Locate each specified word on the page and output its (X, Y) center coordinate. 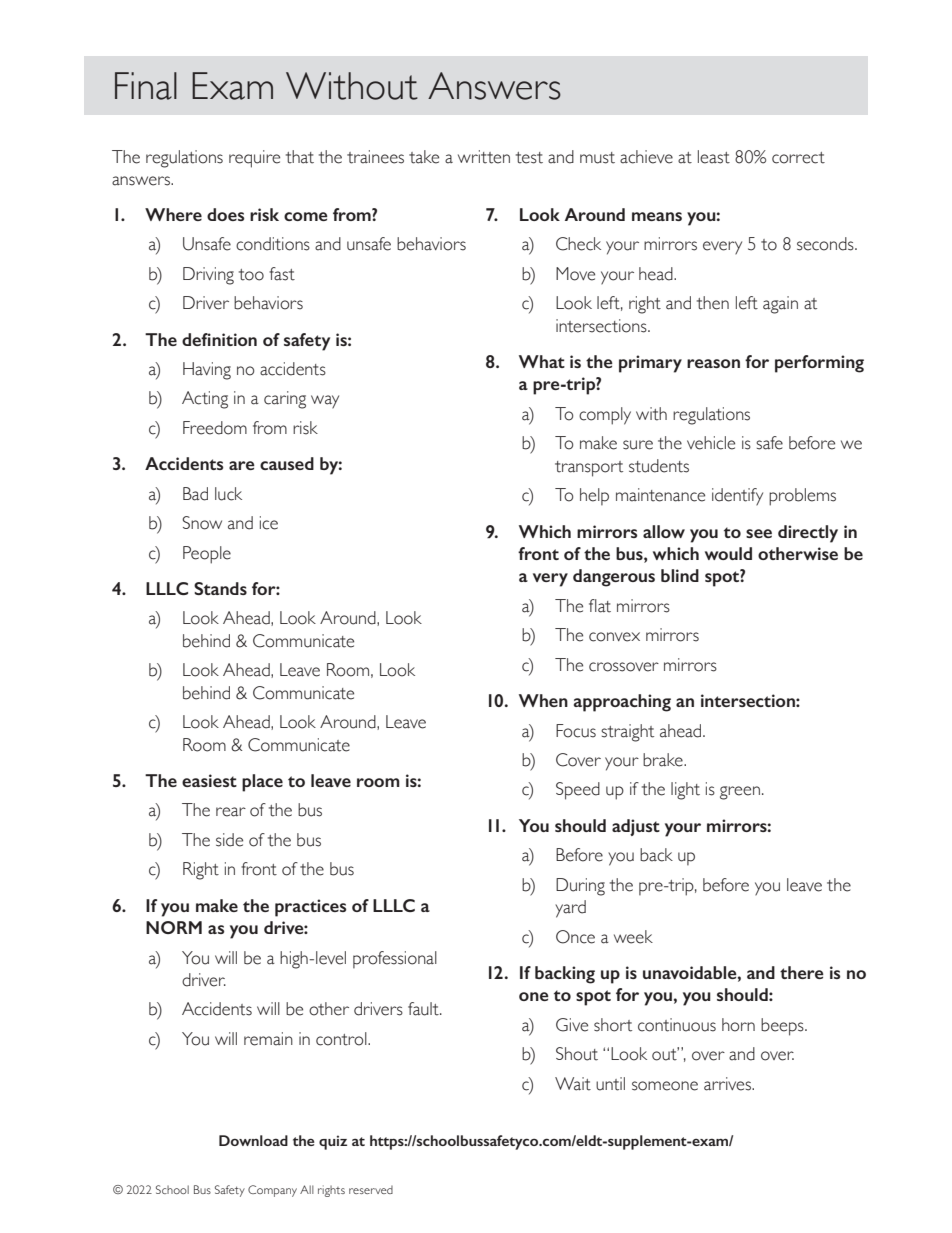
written (484, 157)
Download (253, 1140)
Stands (220, 588)
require (254, 159)
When (543, 700)
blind (680, 575)
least (714, 157)
